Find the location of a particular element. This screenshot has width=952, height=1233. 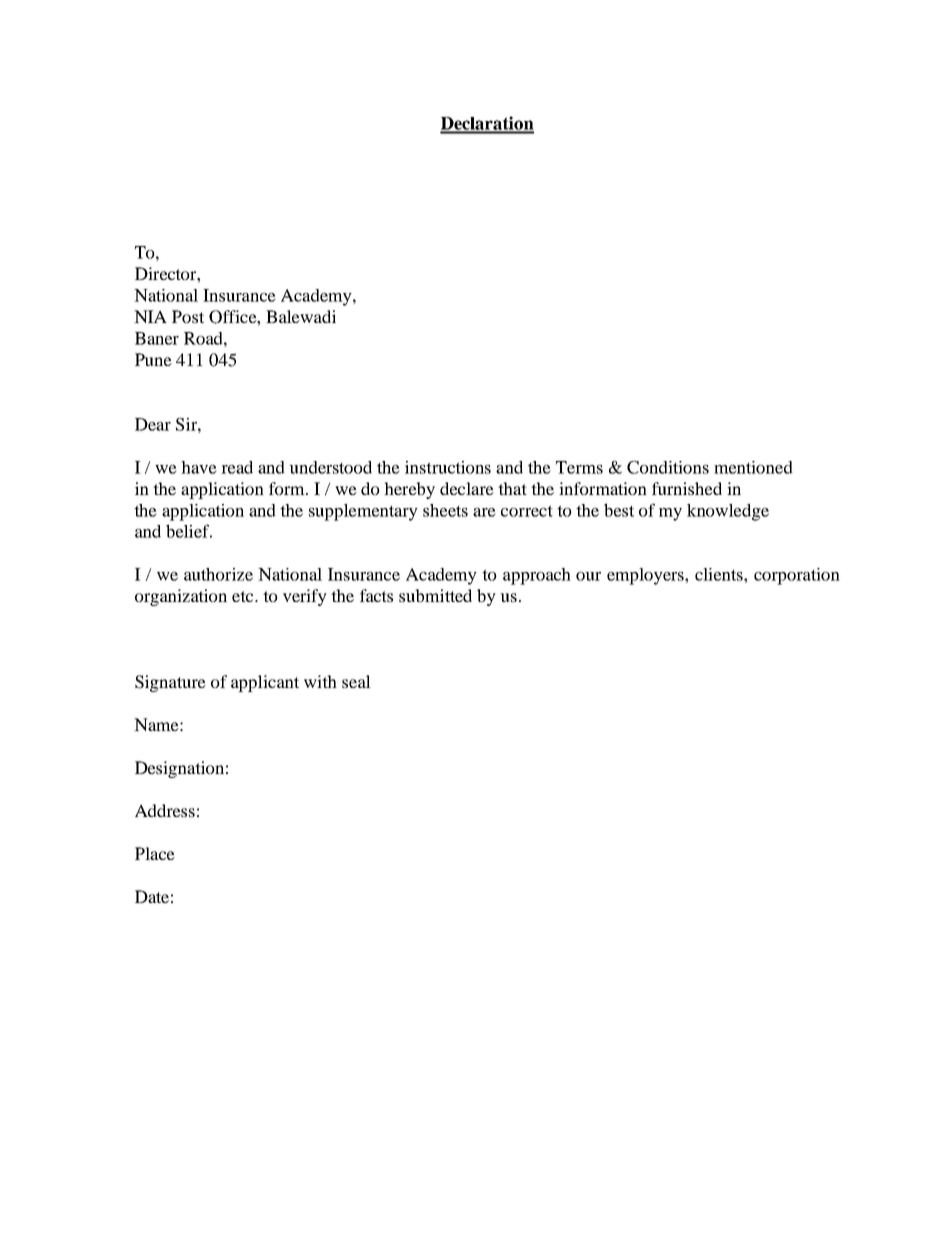

Place is located at coordinates (155, 853).
